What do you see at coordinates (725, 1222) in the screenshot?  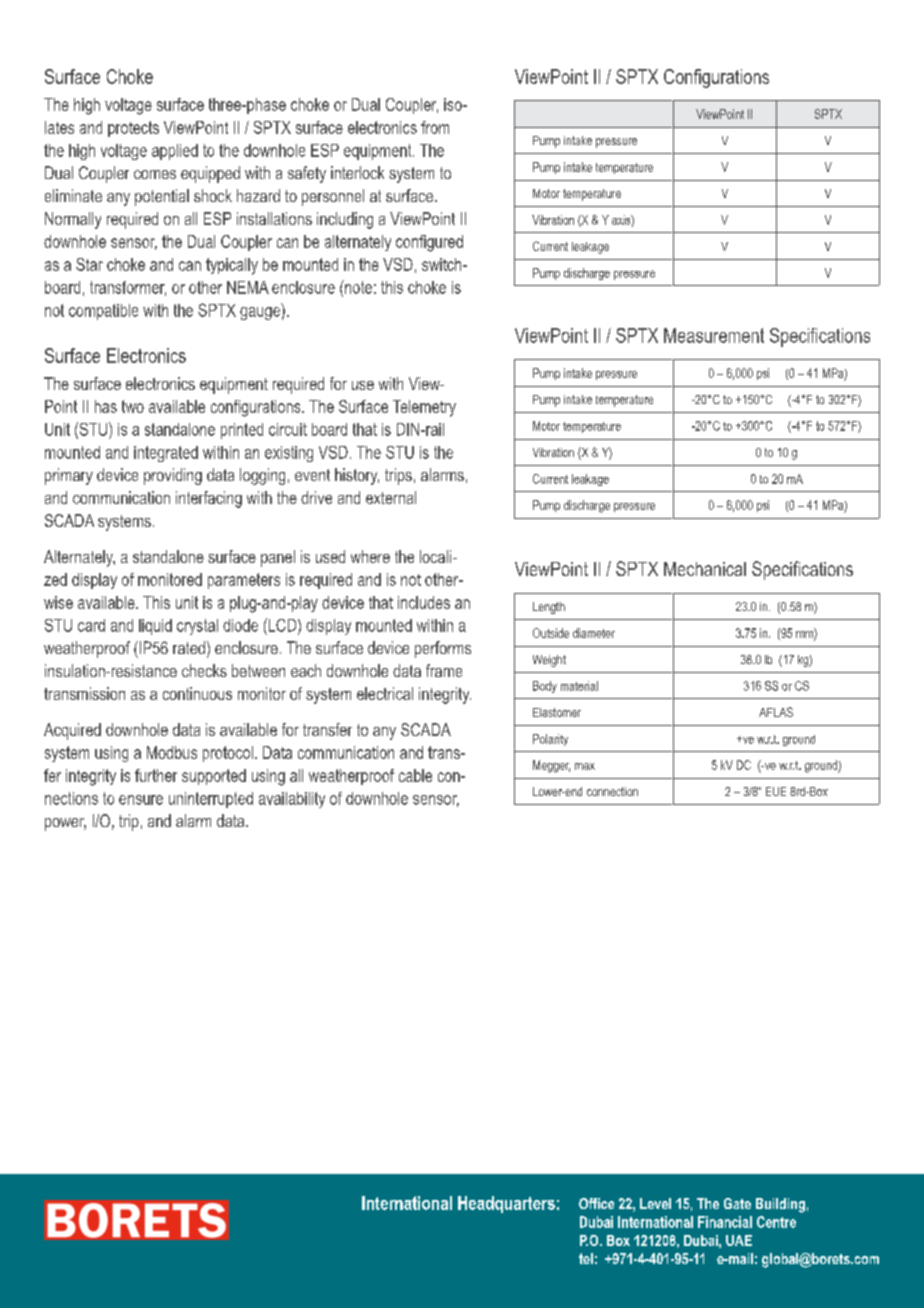 I see `Financial` at bounding box center [725, 1222].
